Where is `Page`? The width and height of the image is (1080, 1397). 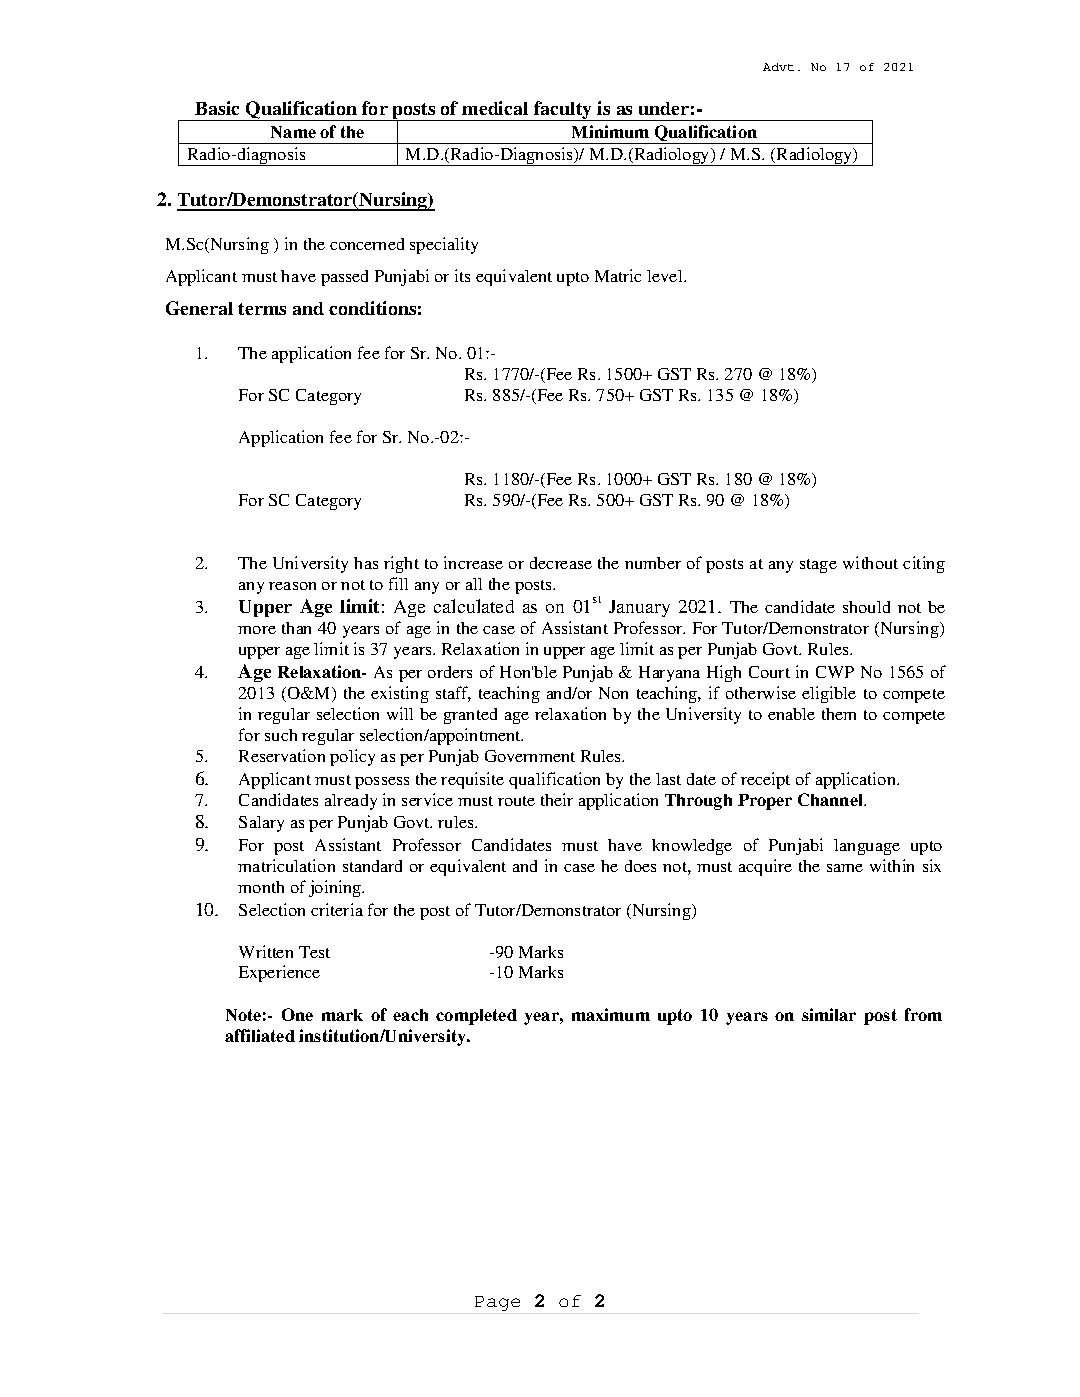 Page is located at coordinates (497, 1303).
